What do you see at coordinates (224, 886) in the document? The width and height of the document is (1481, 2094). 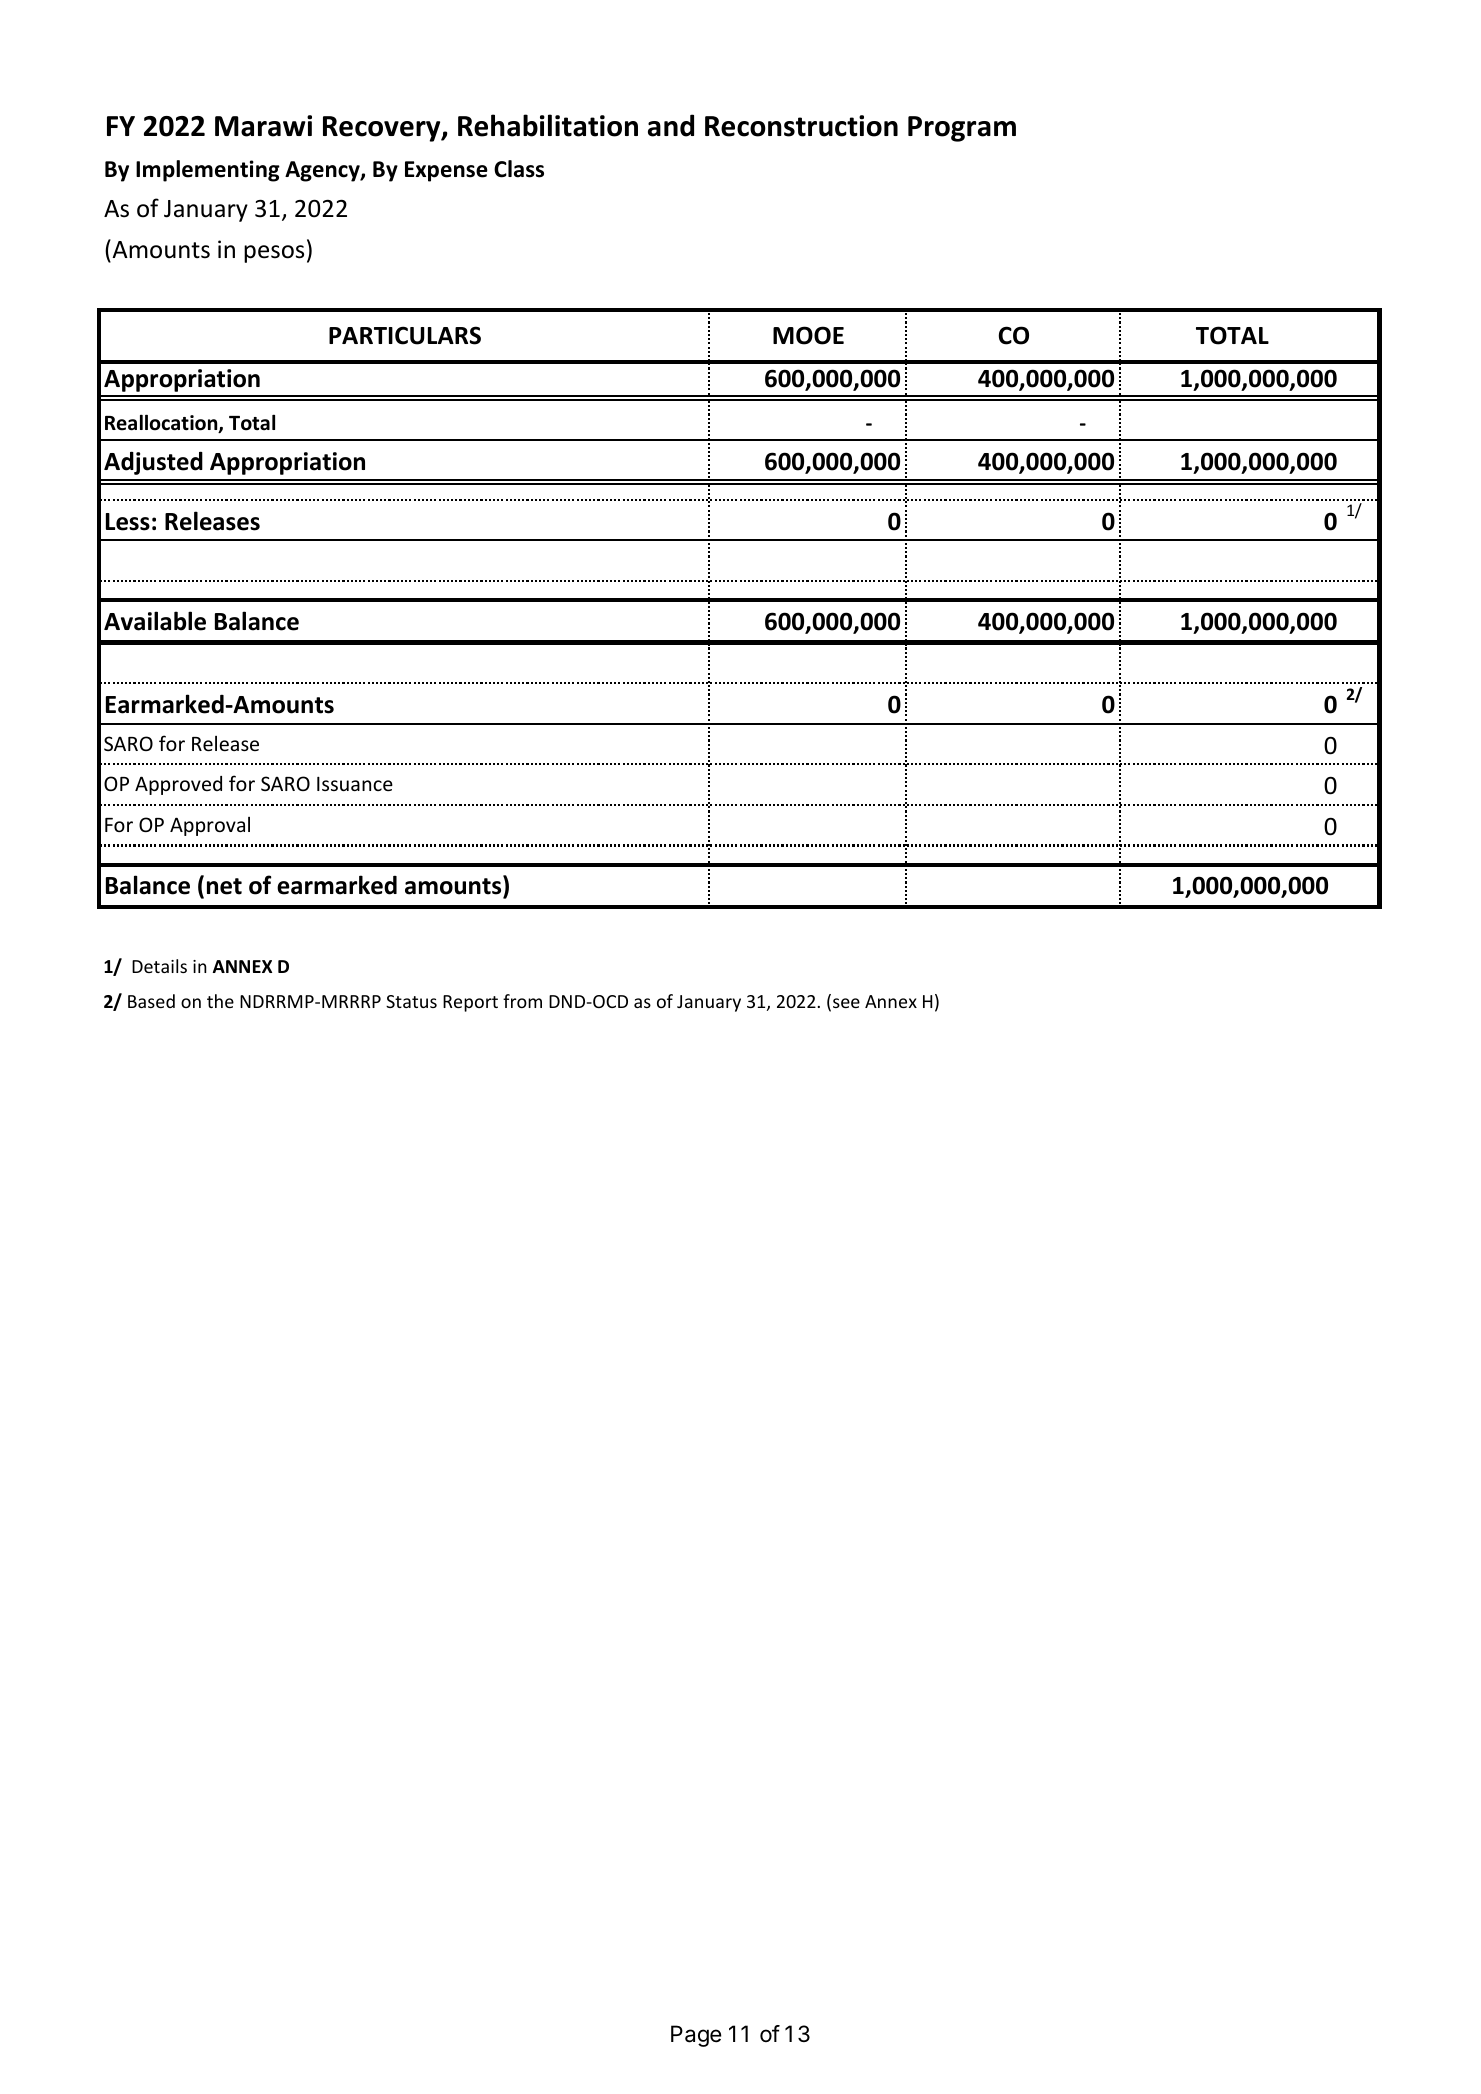 I see `net` at bounding box center [224, 886].
